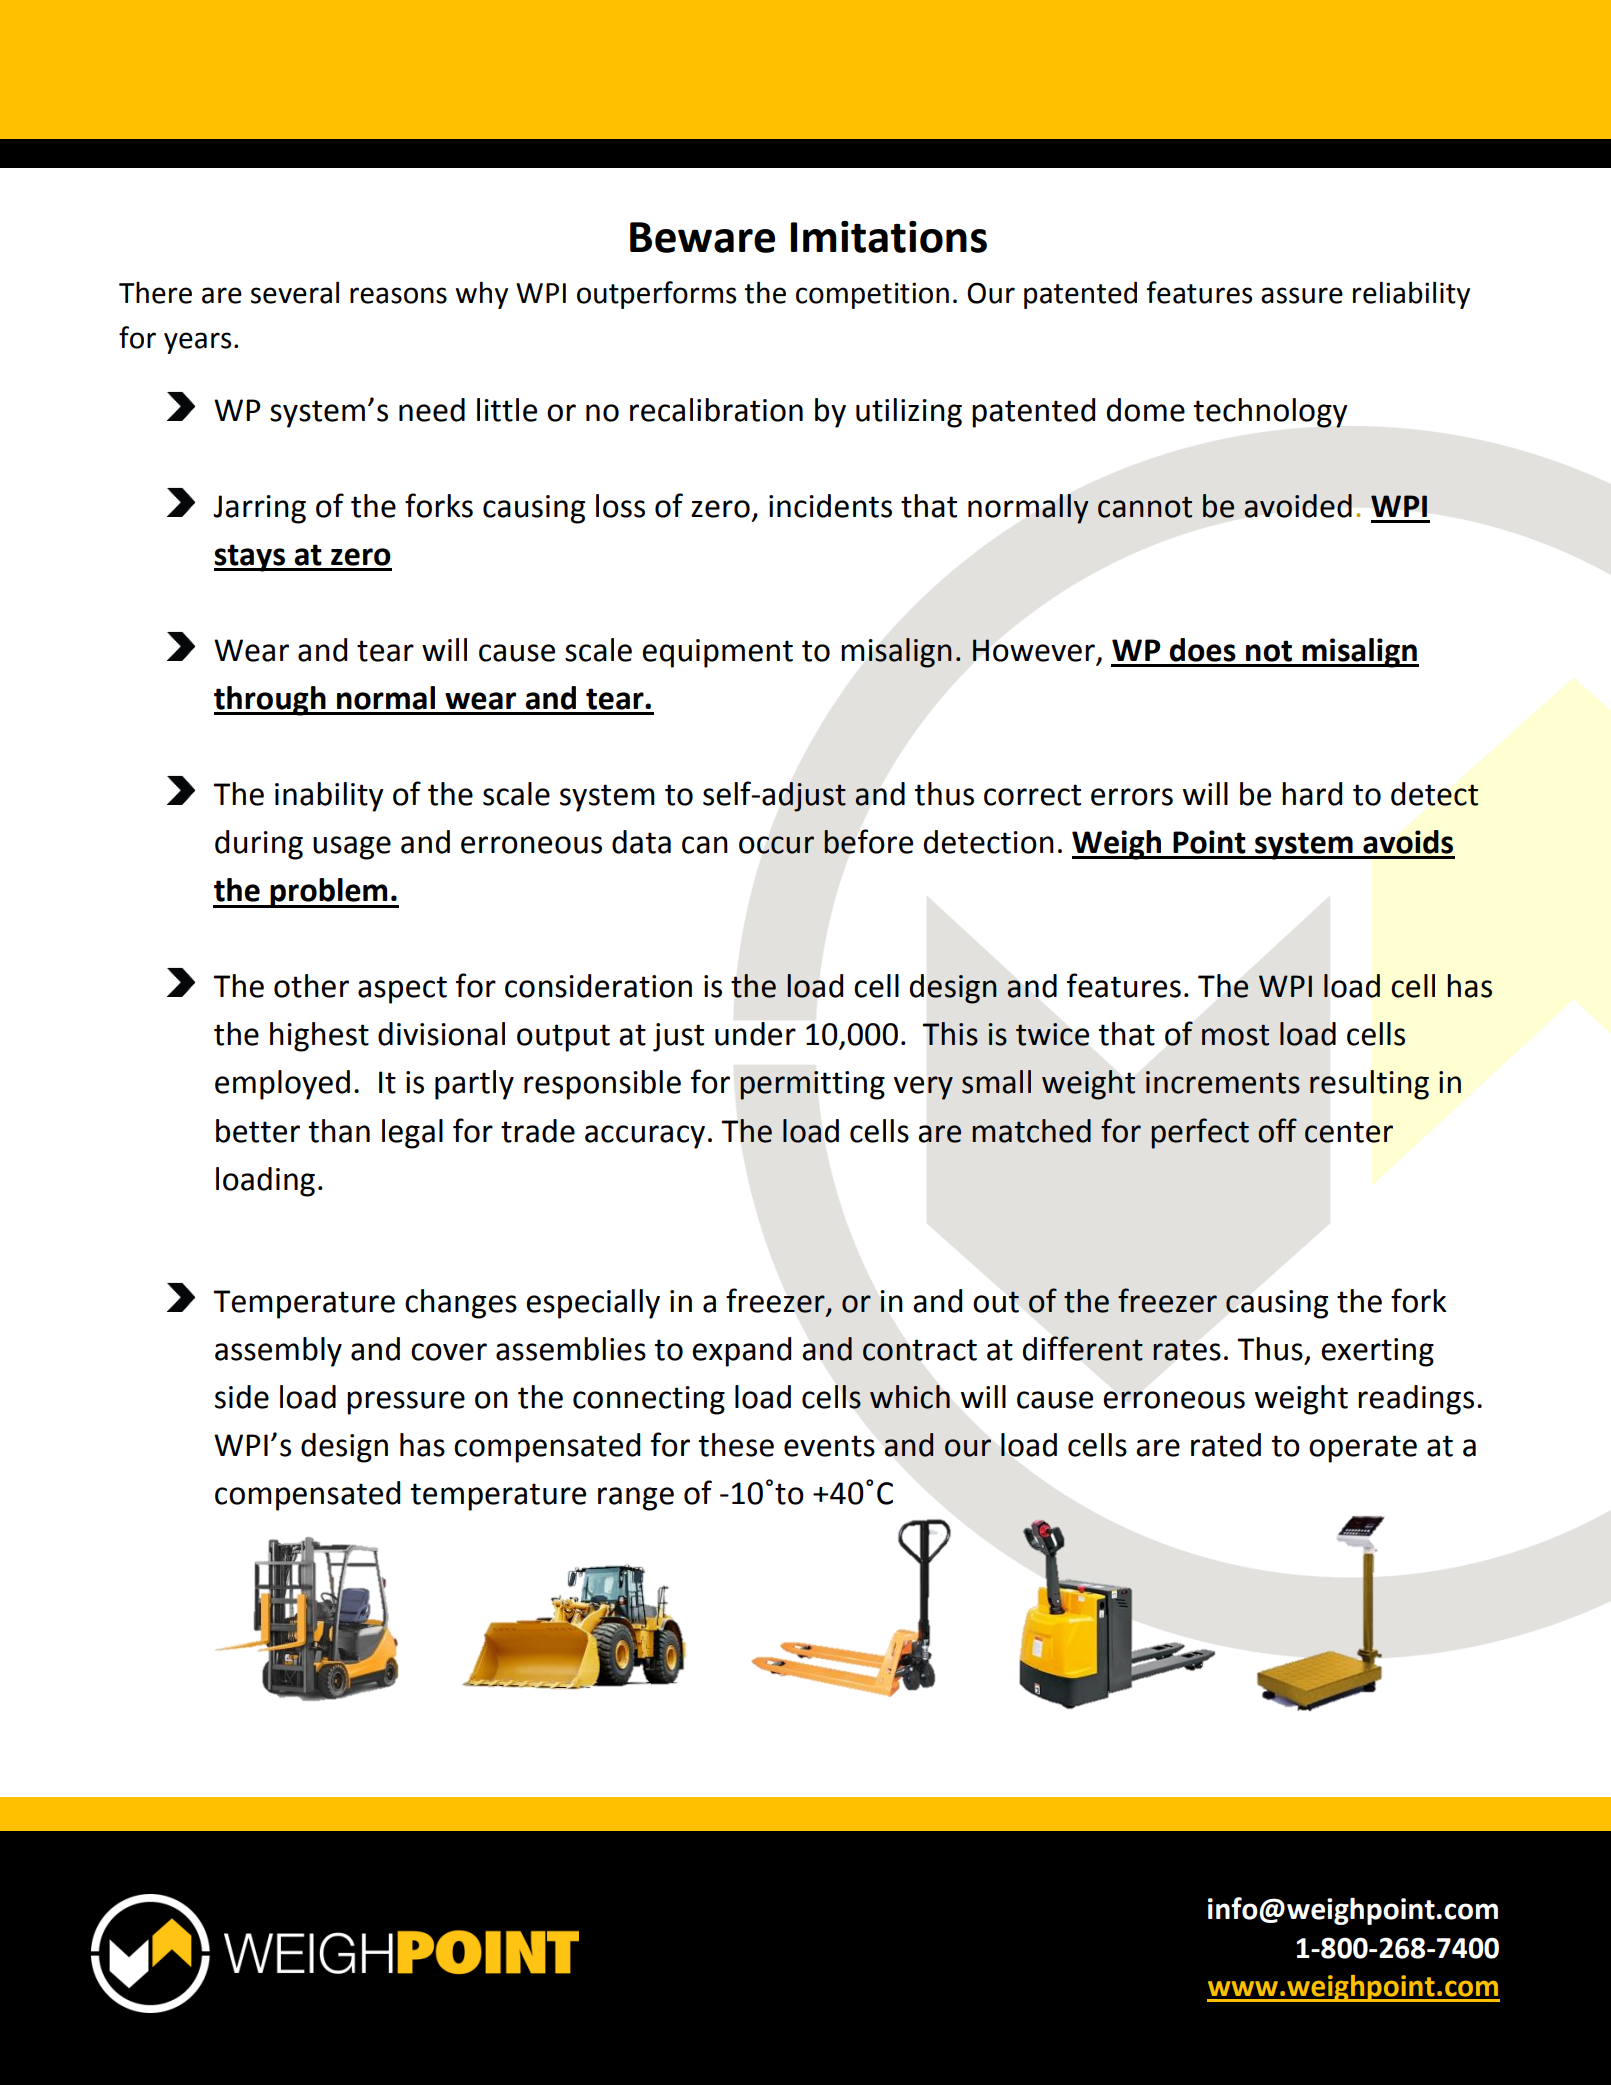 The image size is (1611, 2085). What do you see at coordinates (1302, 295) in the screenshot?
I see `assure` at bounding box center [1302, 295].
